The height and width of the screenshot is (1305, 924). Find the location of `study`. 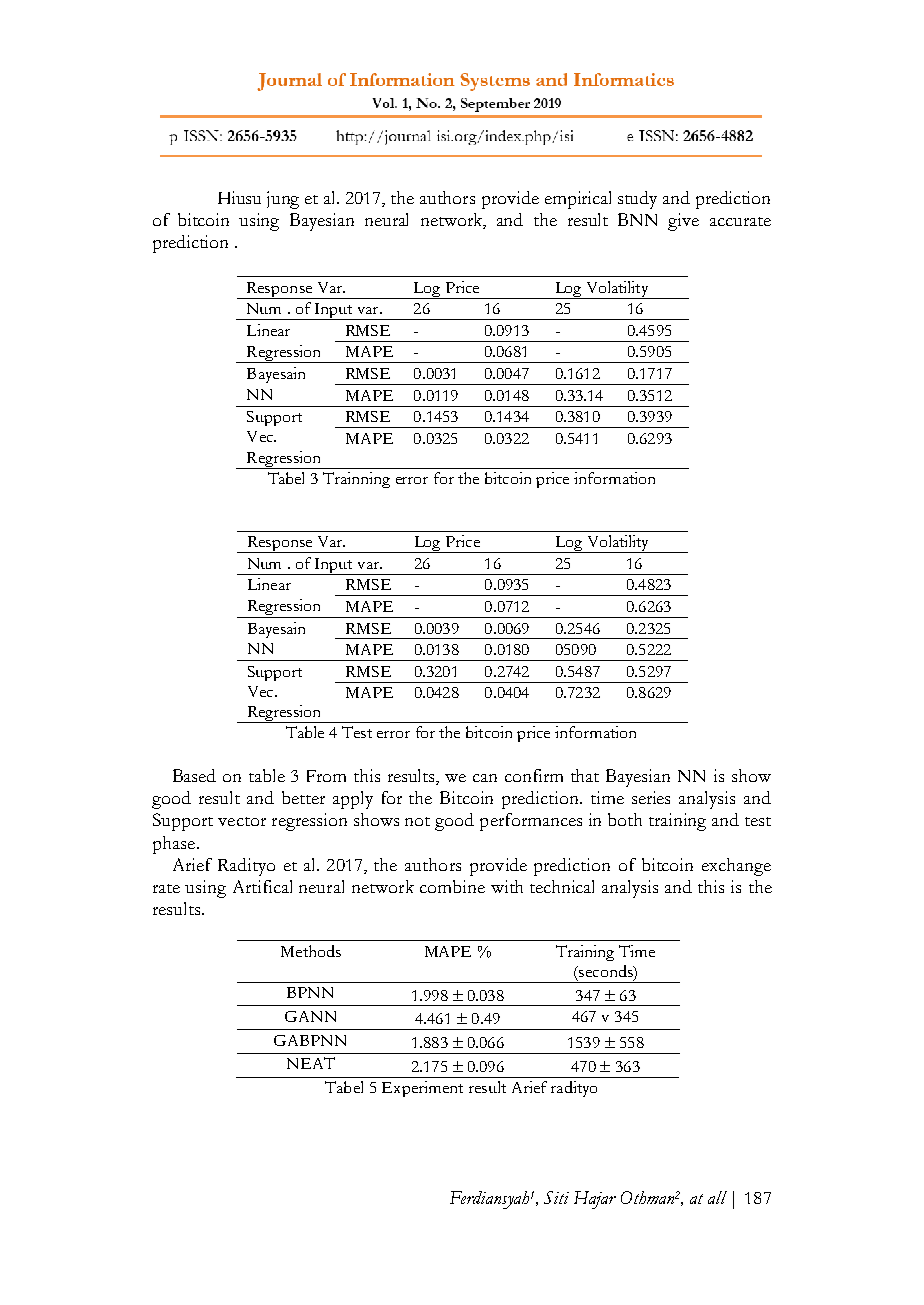

study is located at coordinates (637, 200).
